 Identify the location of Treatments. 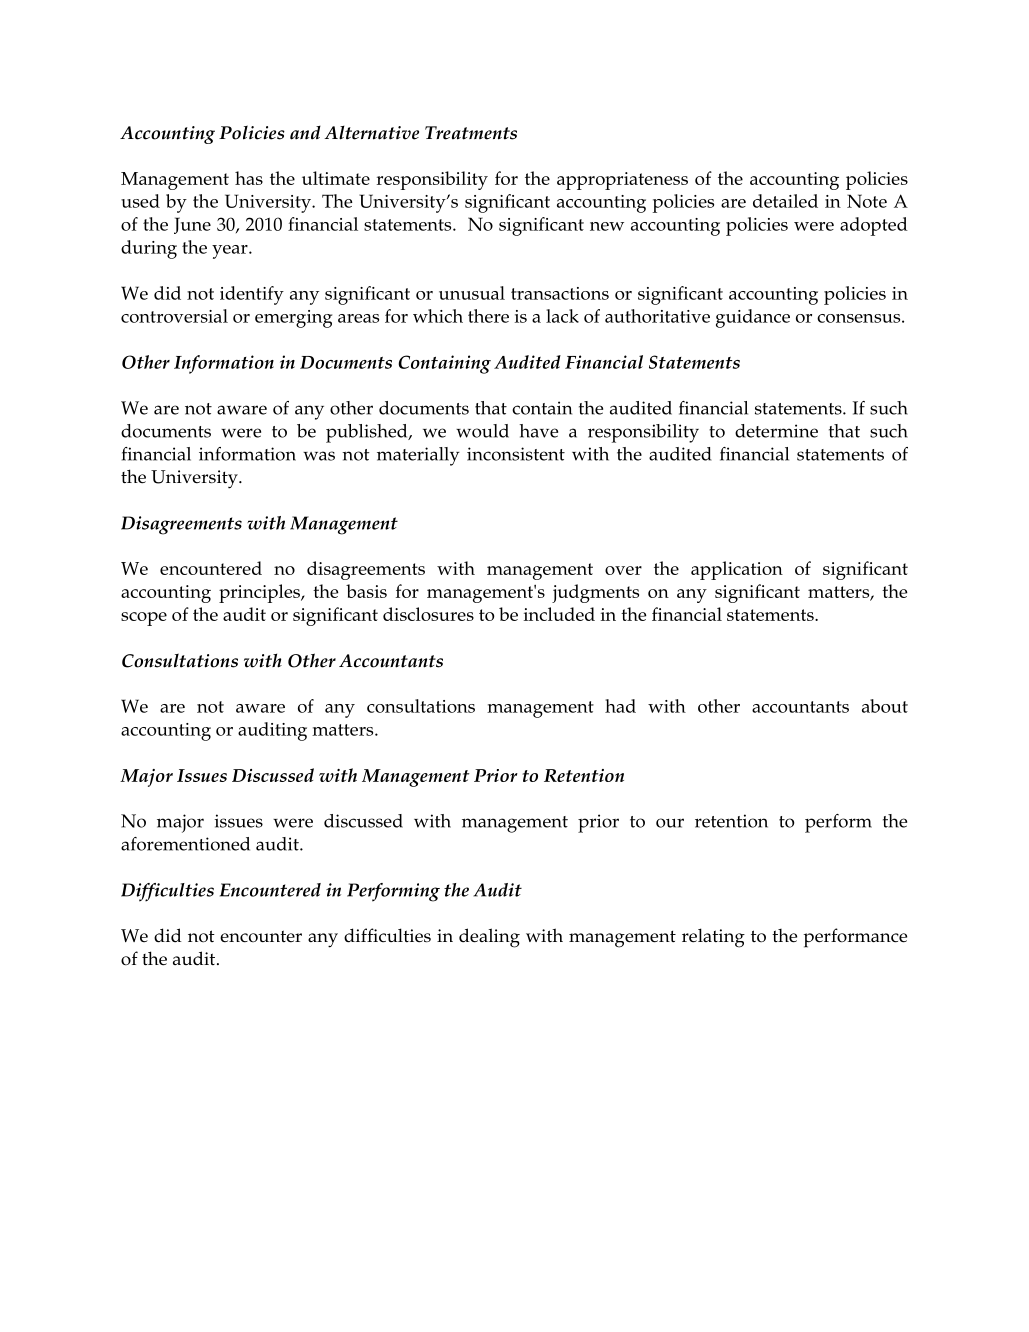
(471, 133).
